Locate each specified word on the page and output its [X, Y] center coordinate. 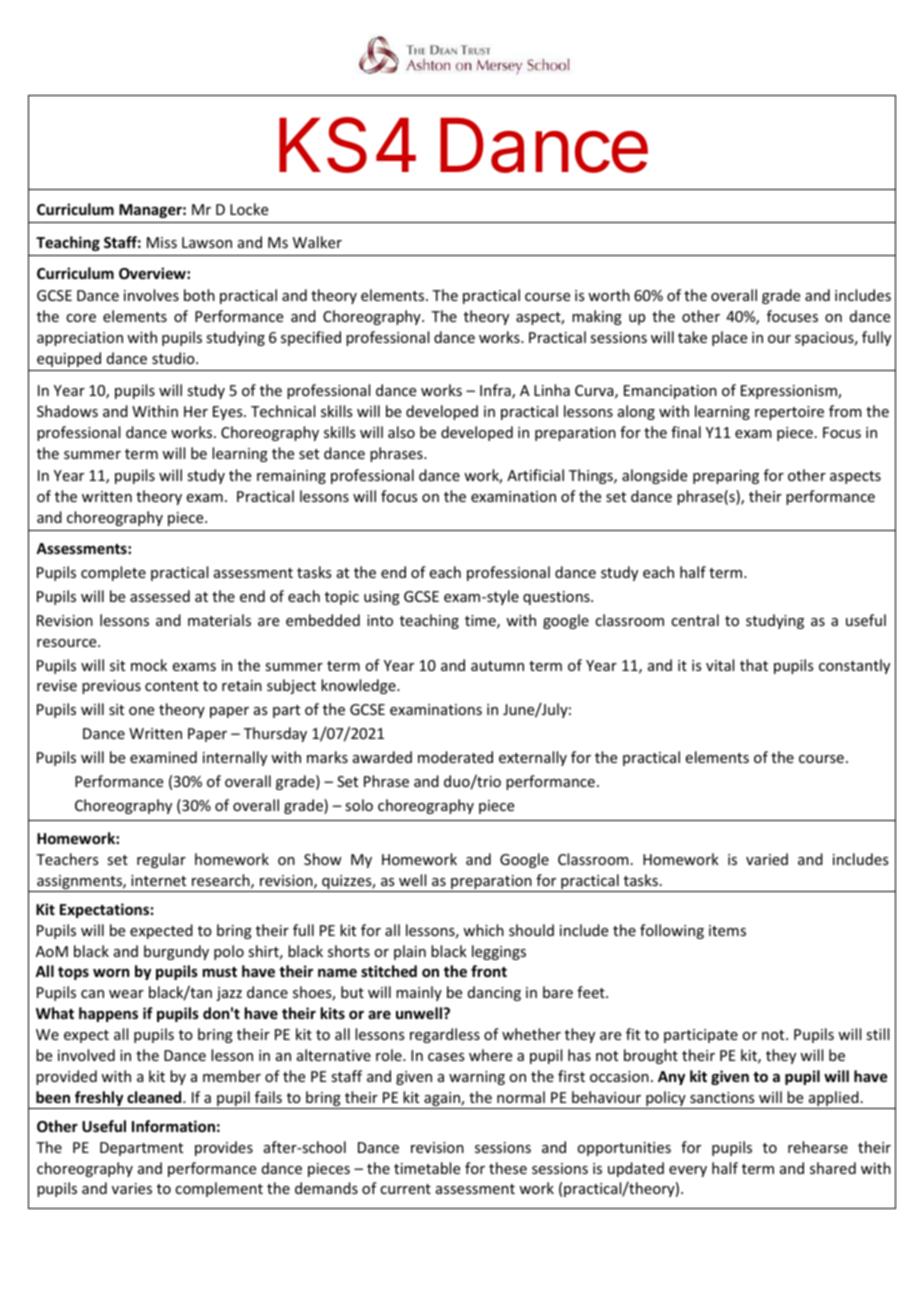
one [141, 711]
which [483, 930]
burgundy [176, 952]
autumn [497, 666]
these [508, 1168]
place [729, 338]
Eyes [229, 413]
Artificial [535, 475]
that [754, 665]
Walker [317, 242]
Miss [162, 242]
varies [132, 1188]
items [727, 930]
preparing [726, 477]
